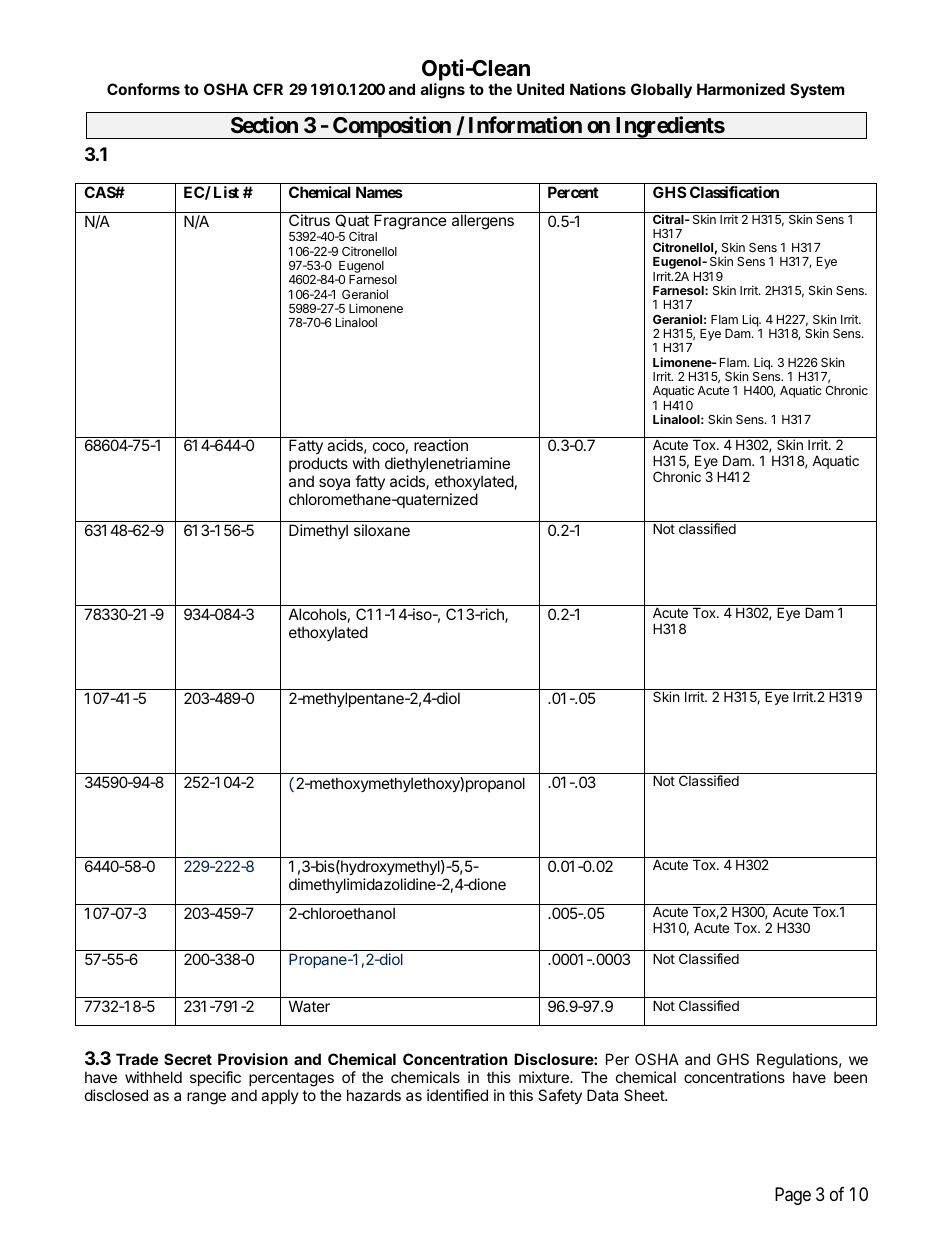 This screenshot has width=952, height=1233. Describe the element at coordinates (334, 484) in the screenshot. I see `soya` at that location.
